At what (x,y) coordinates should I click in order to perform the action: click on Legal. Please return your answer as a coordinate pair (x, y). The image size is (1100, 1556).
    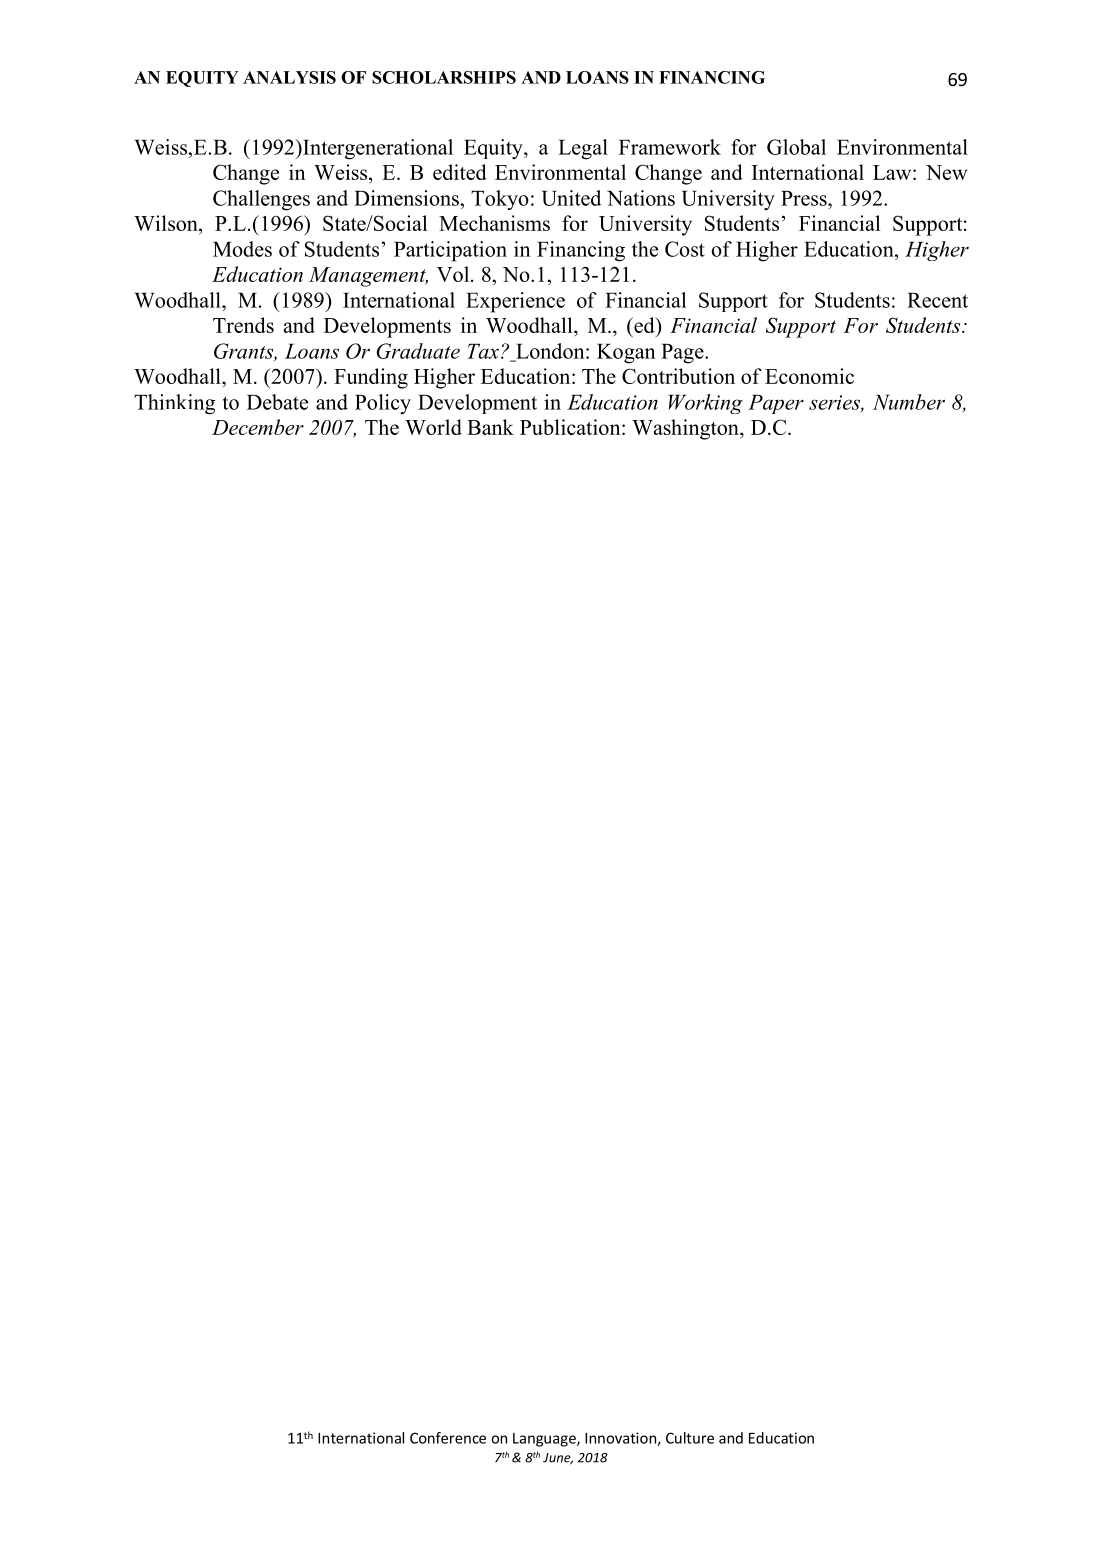
    Looking at the image, I should click on (583, 149).
